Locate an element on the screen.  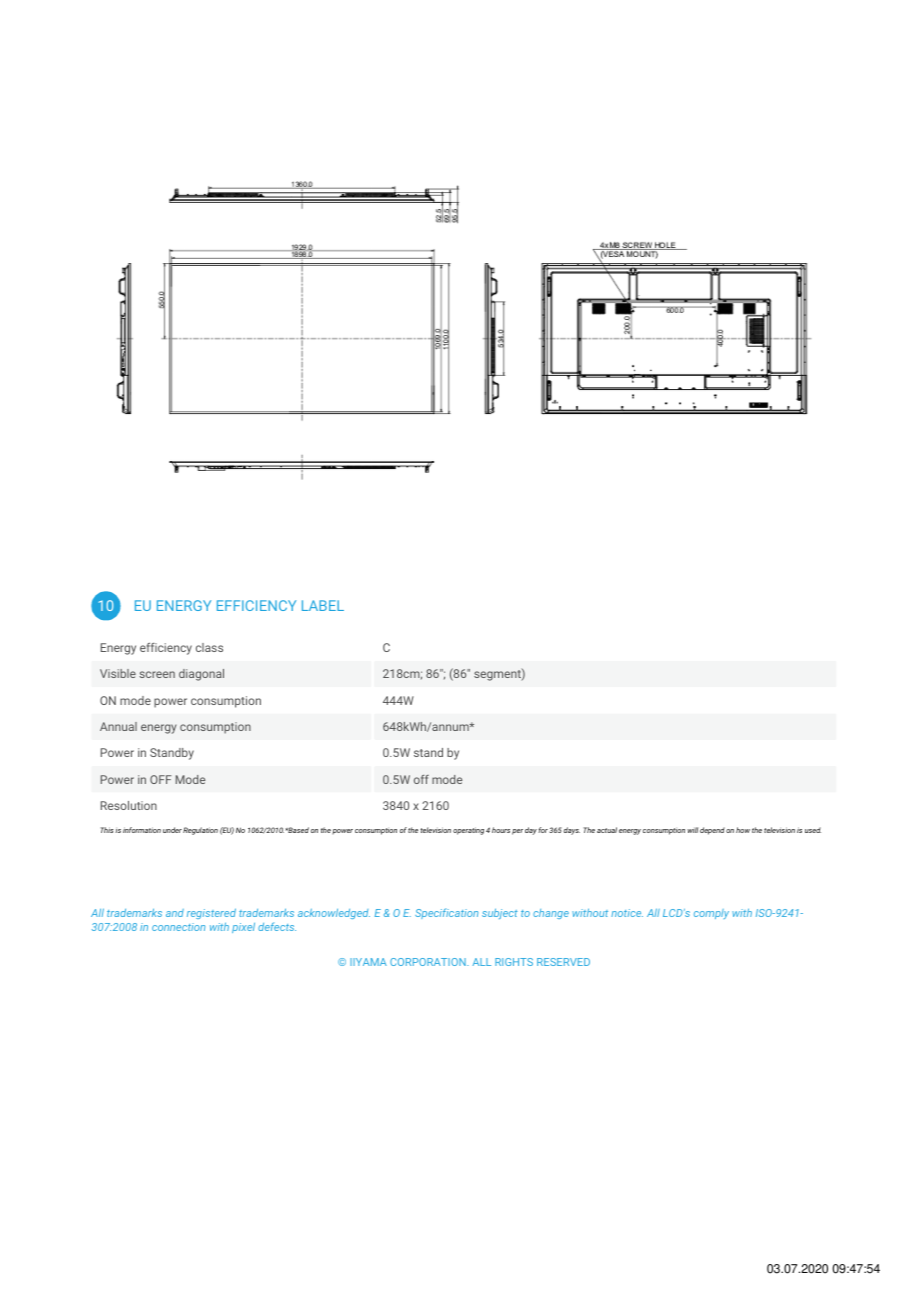
how is located at coordinates (743, 830).
